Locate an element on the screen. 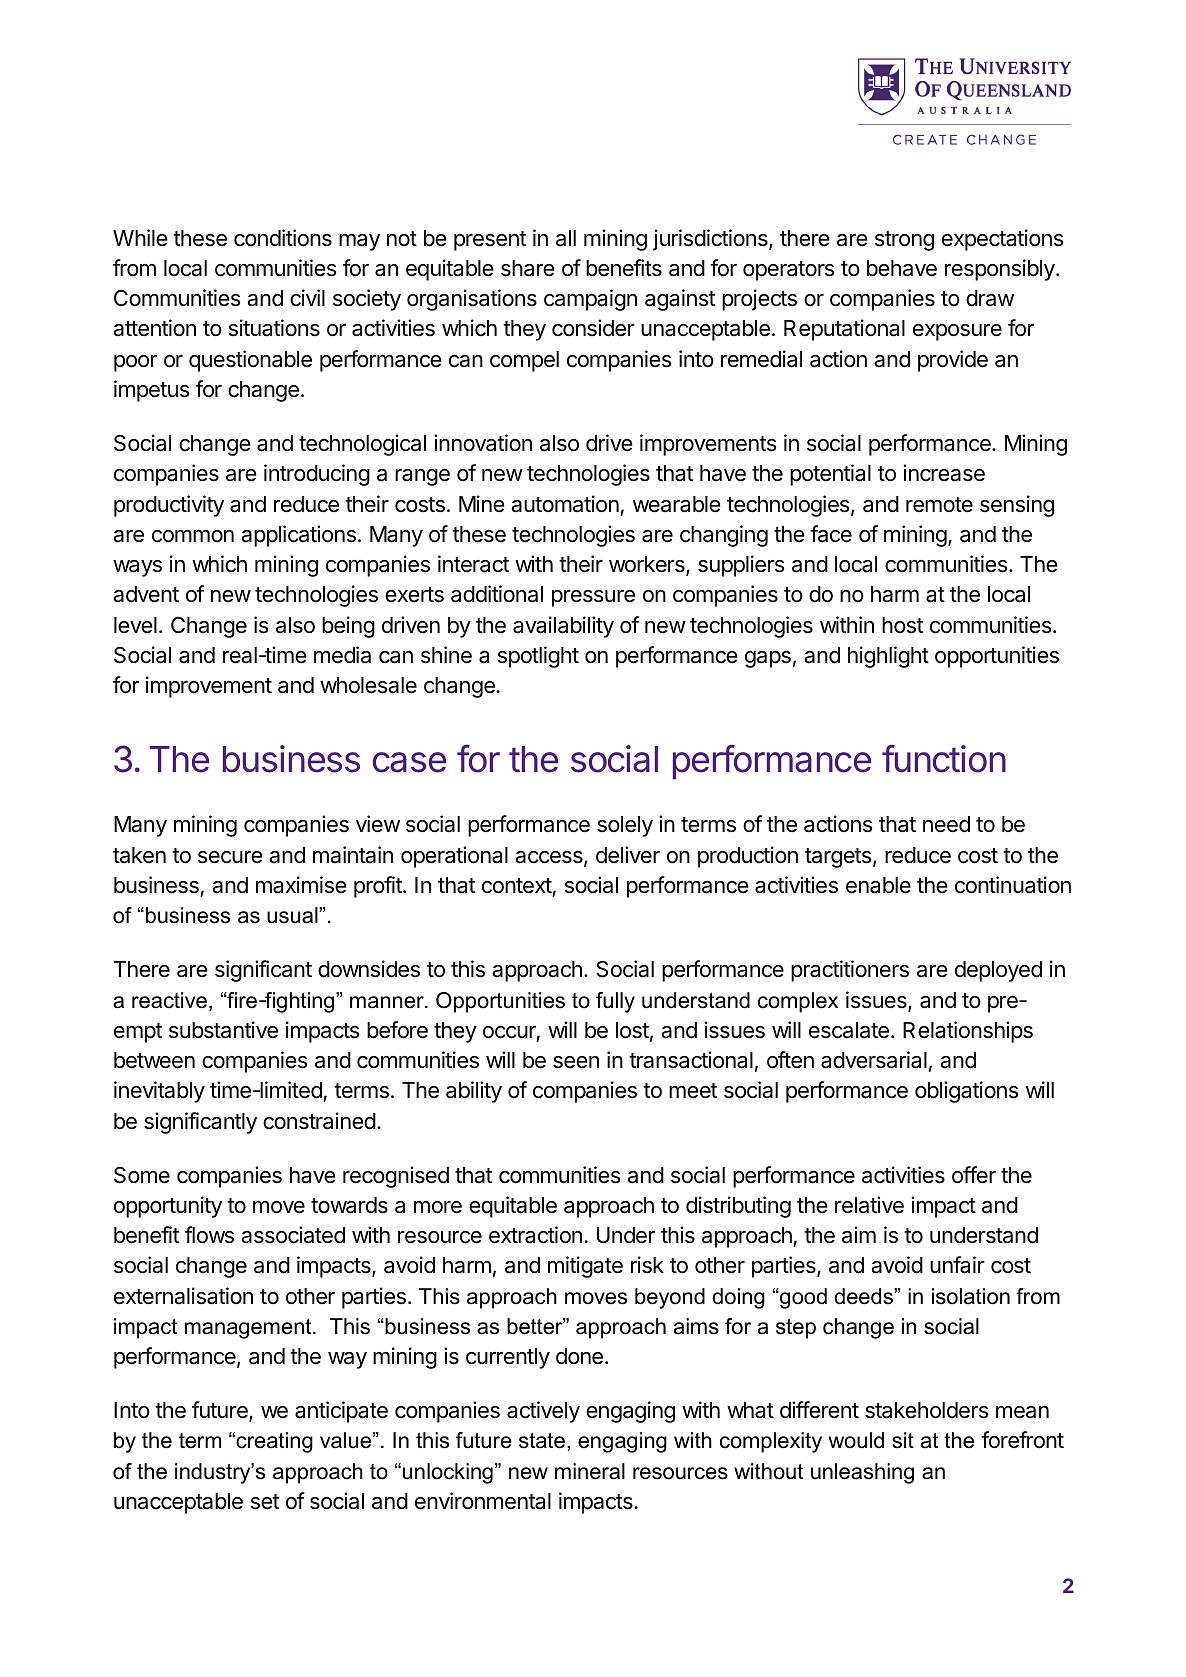 The image size is (1186, 1677). being is located at coordinates (348, 627).
